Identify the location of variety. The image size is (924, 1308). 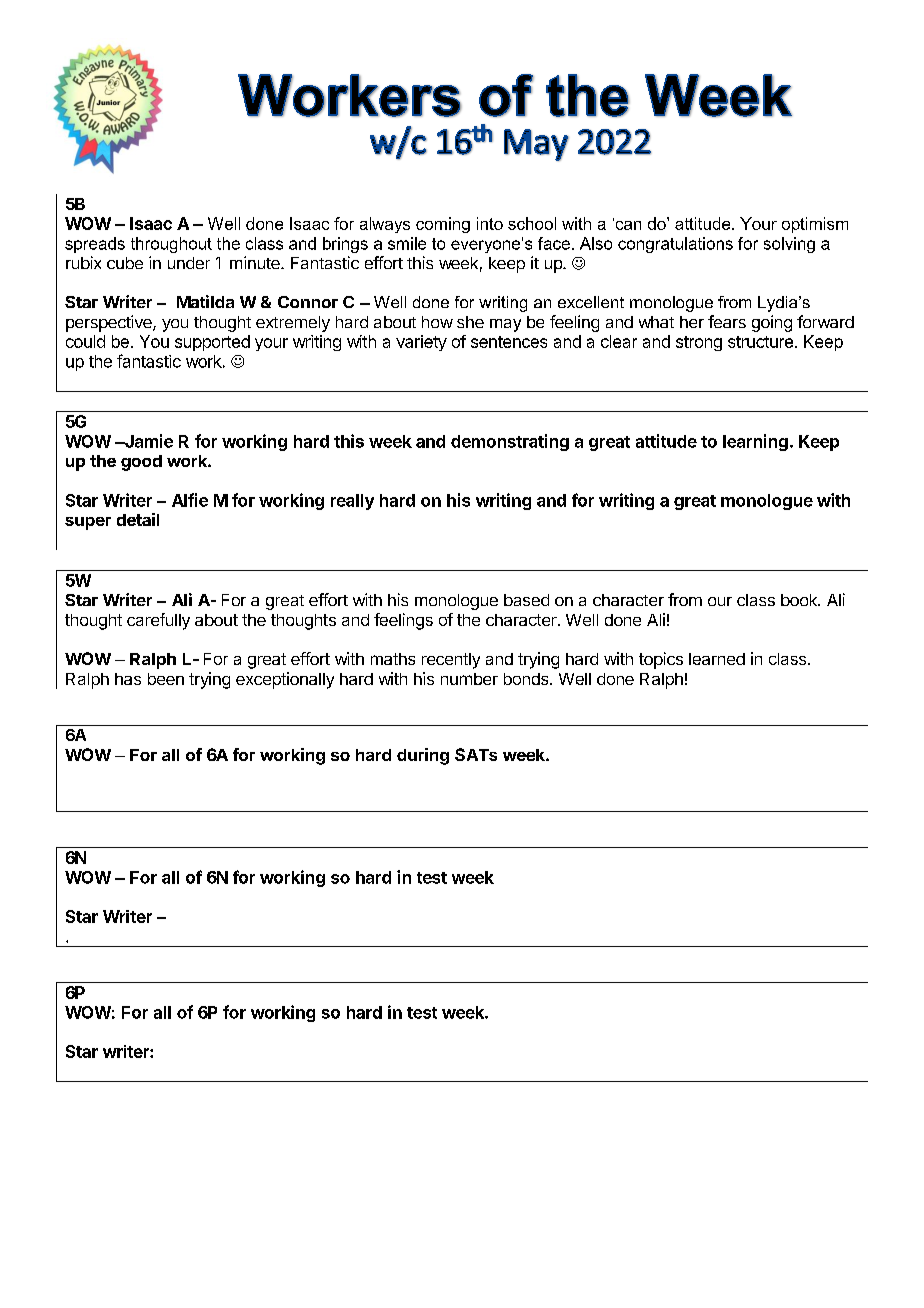
(421, 343).
